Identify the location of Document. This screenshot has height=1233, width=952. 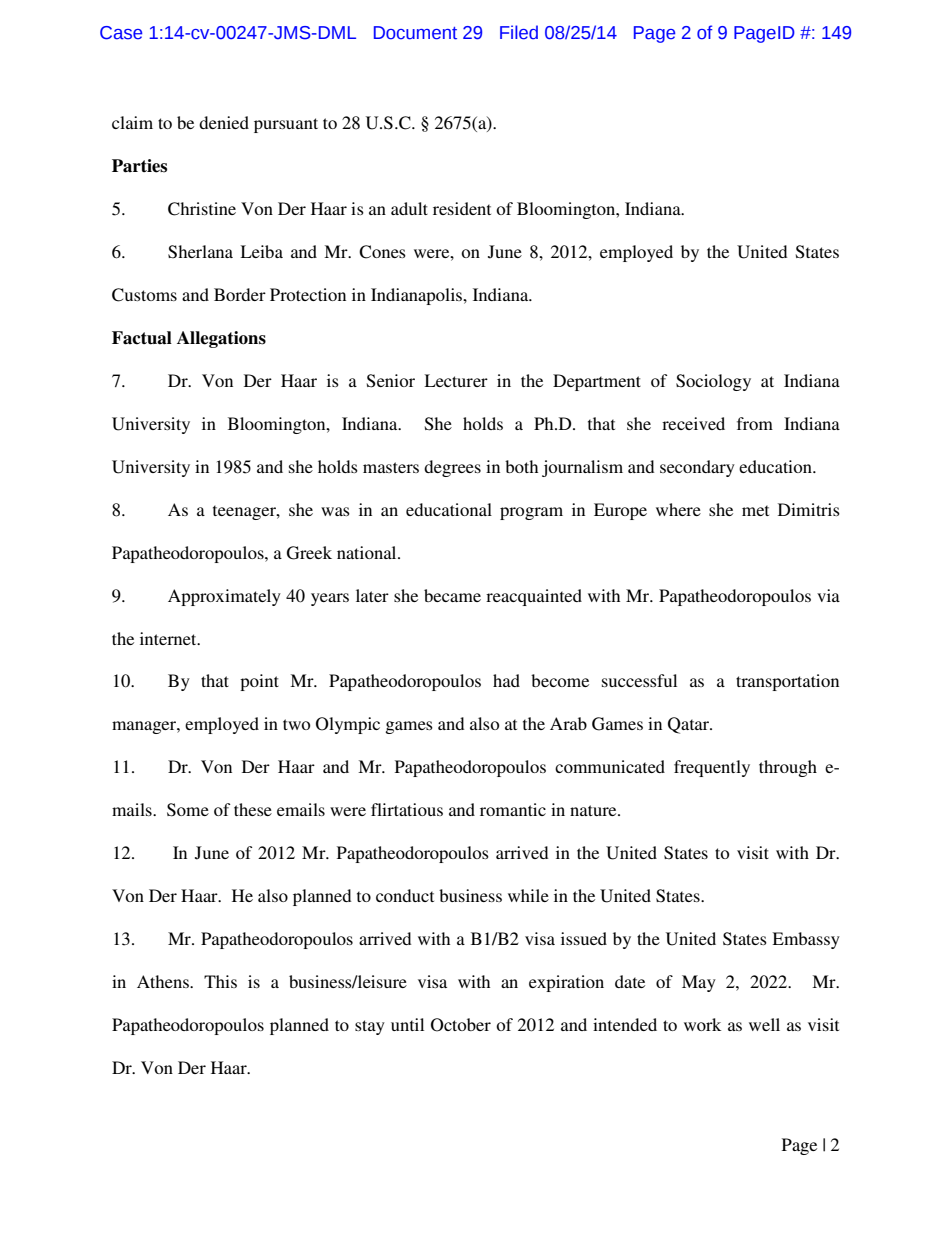
(415, 33).
